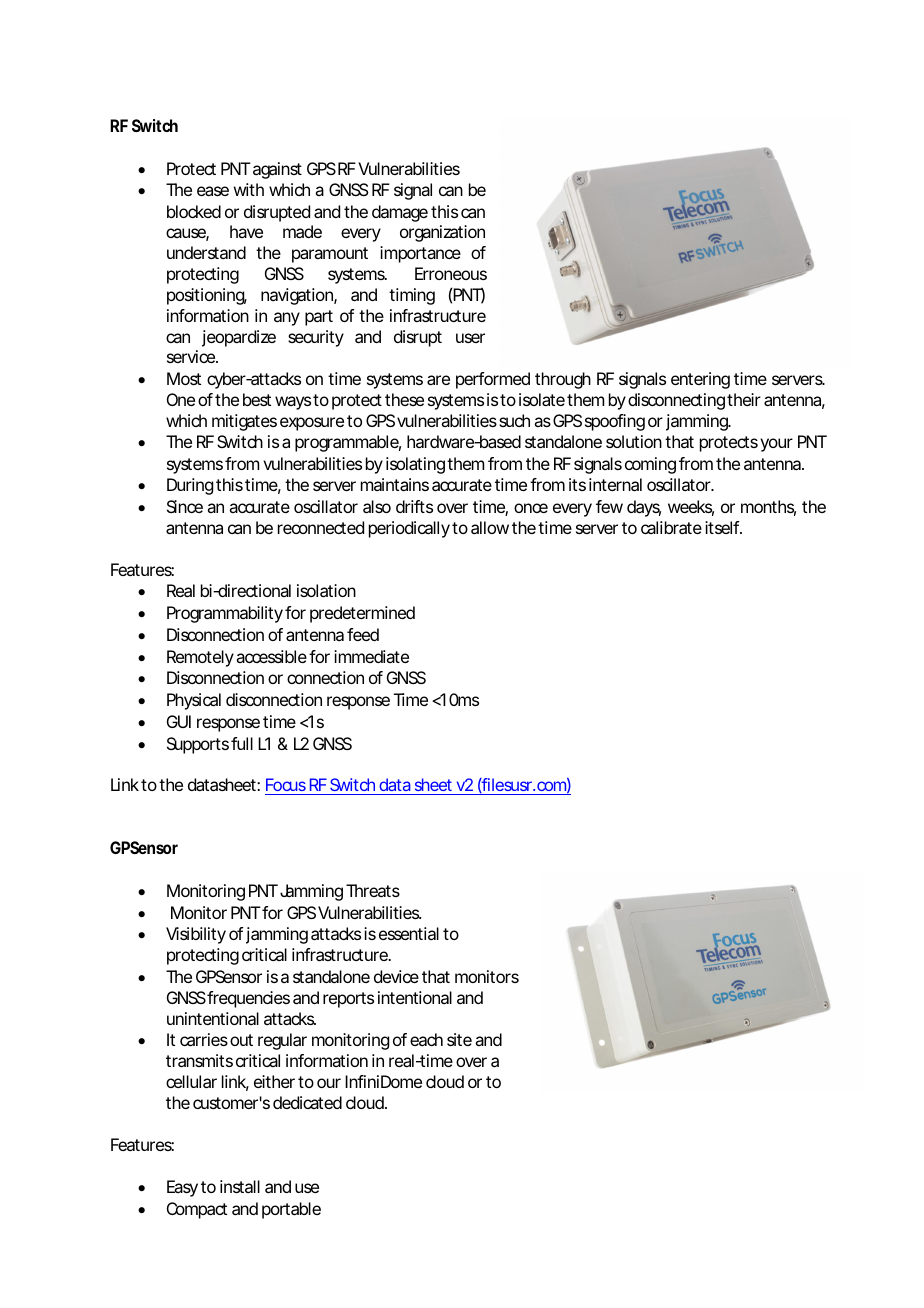 The height and width of the document is (1308, 924). Describe the element at coordinates (700, 380) in the document. I see `entering` at that location.
